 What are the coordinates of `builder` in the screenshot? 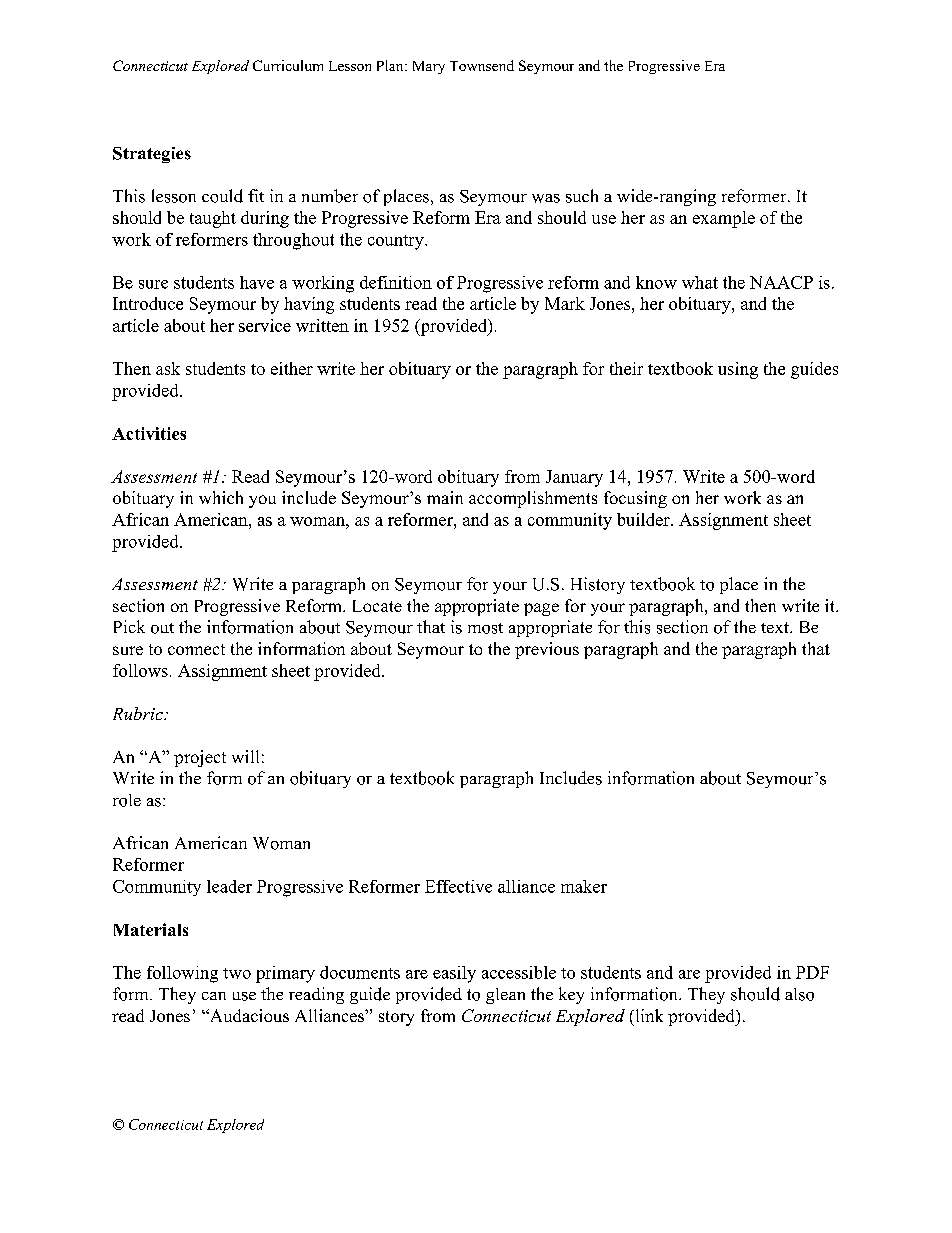 It's located at (644, 519).
